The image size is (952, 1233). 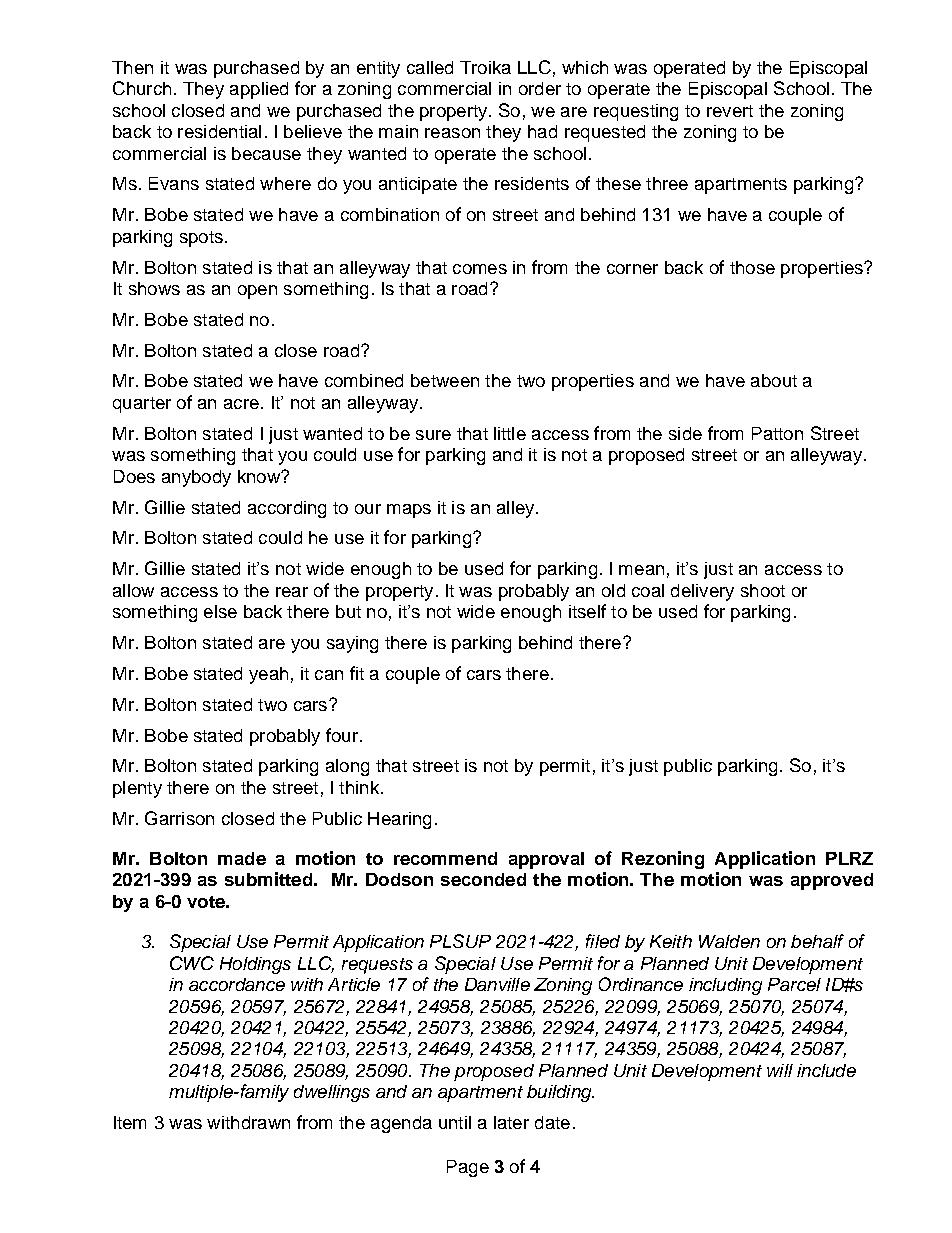 What do you see at coordinates (730, 111) in the screenshot?
I see `revert` at bounding box center [730, 111].
